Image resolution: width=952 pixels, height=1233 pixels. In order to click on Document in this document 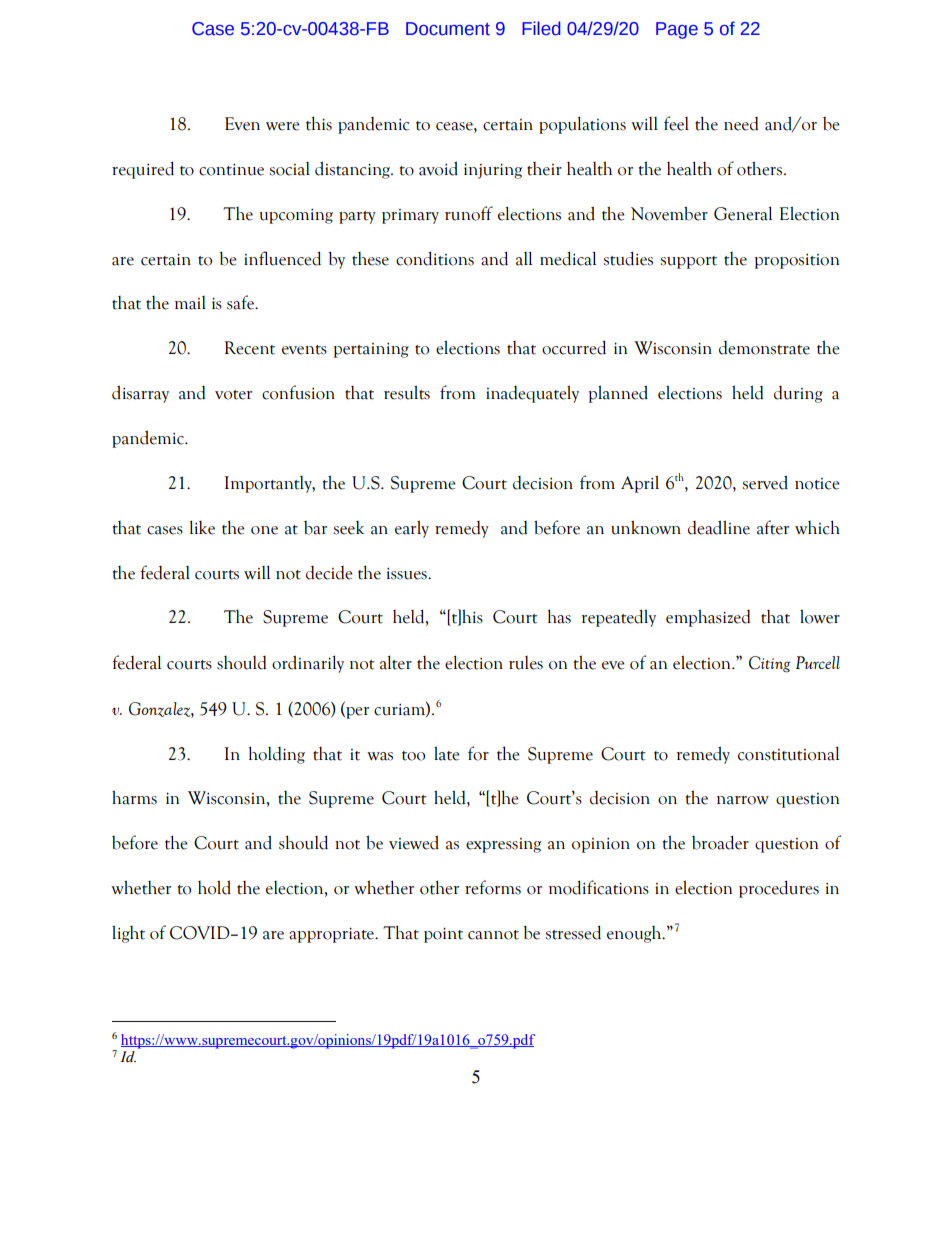, I will do `click(448, 29)`.
